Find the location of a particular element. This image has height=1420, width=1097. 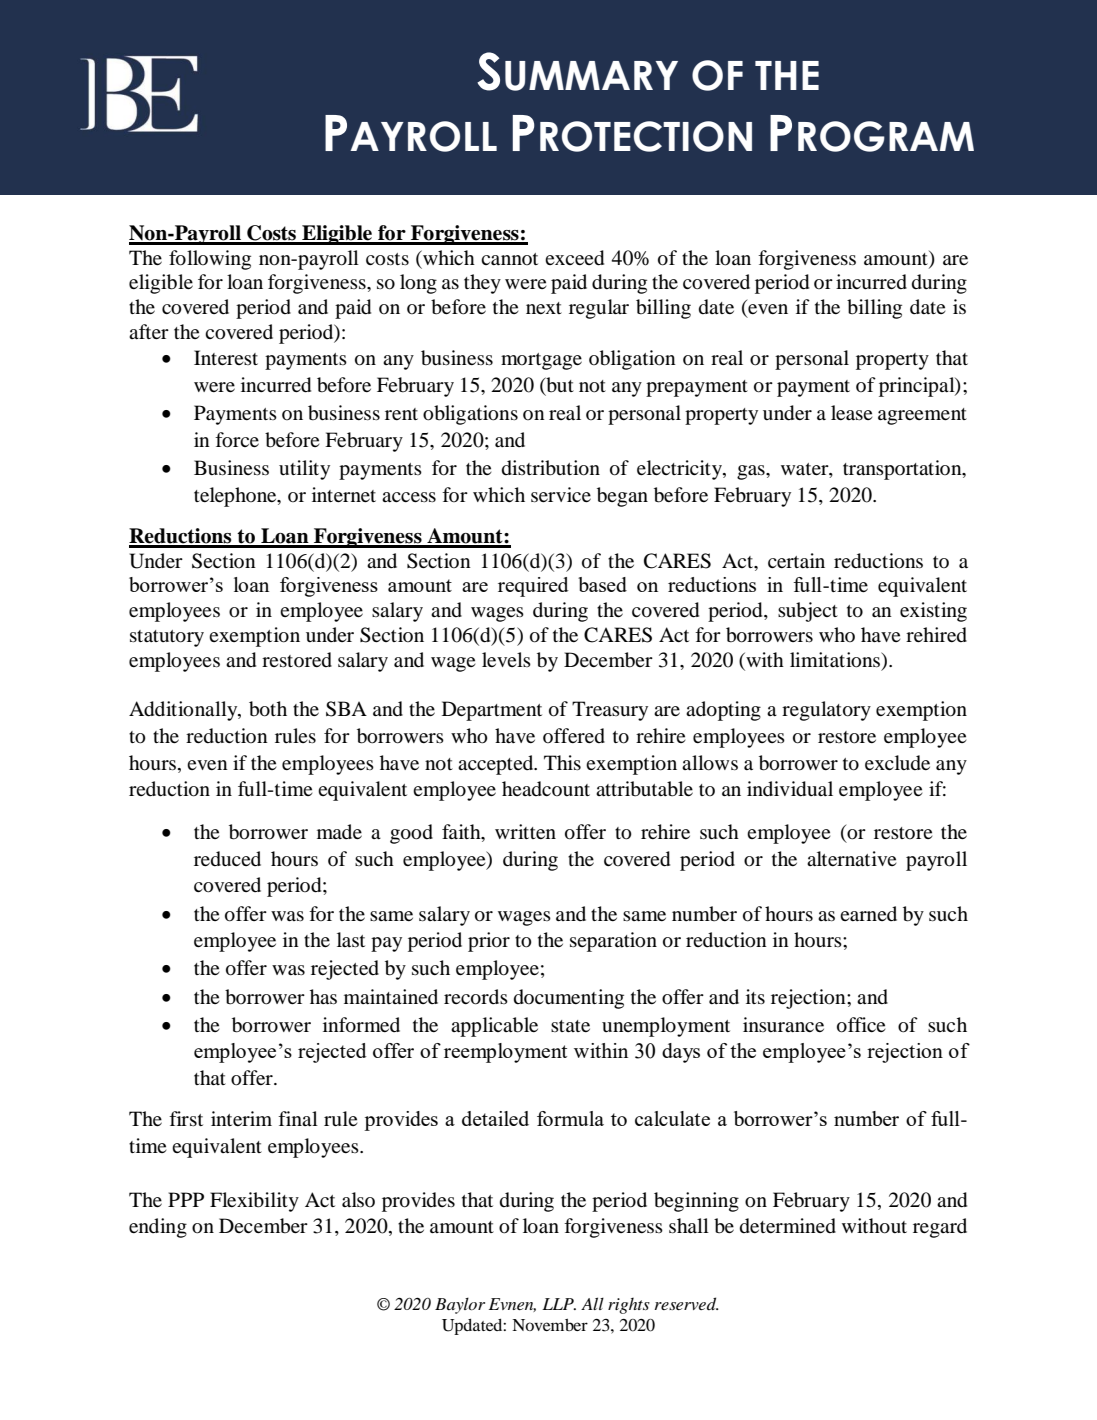

reduced is located at coordinates (227, 859).
